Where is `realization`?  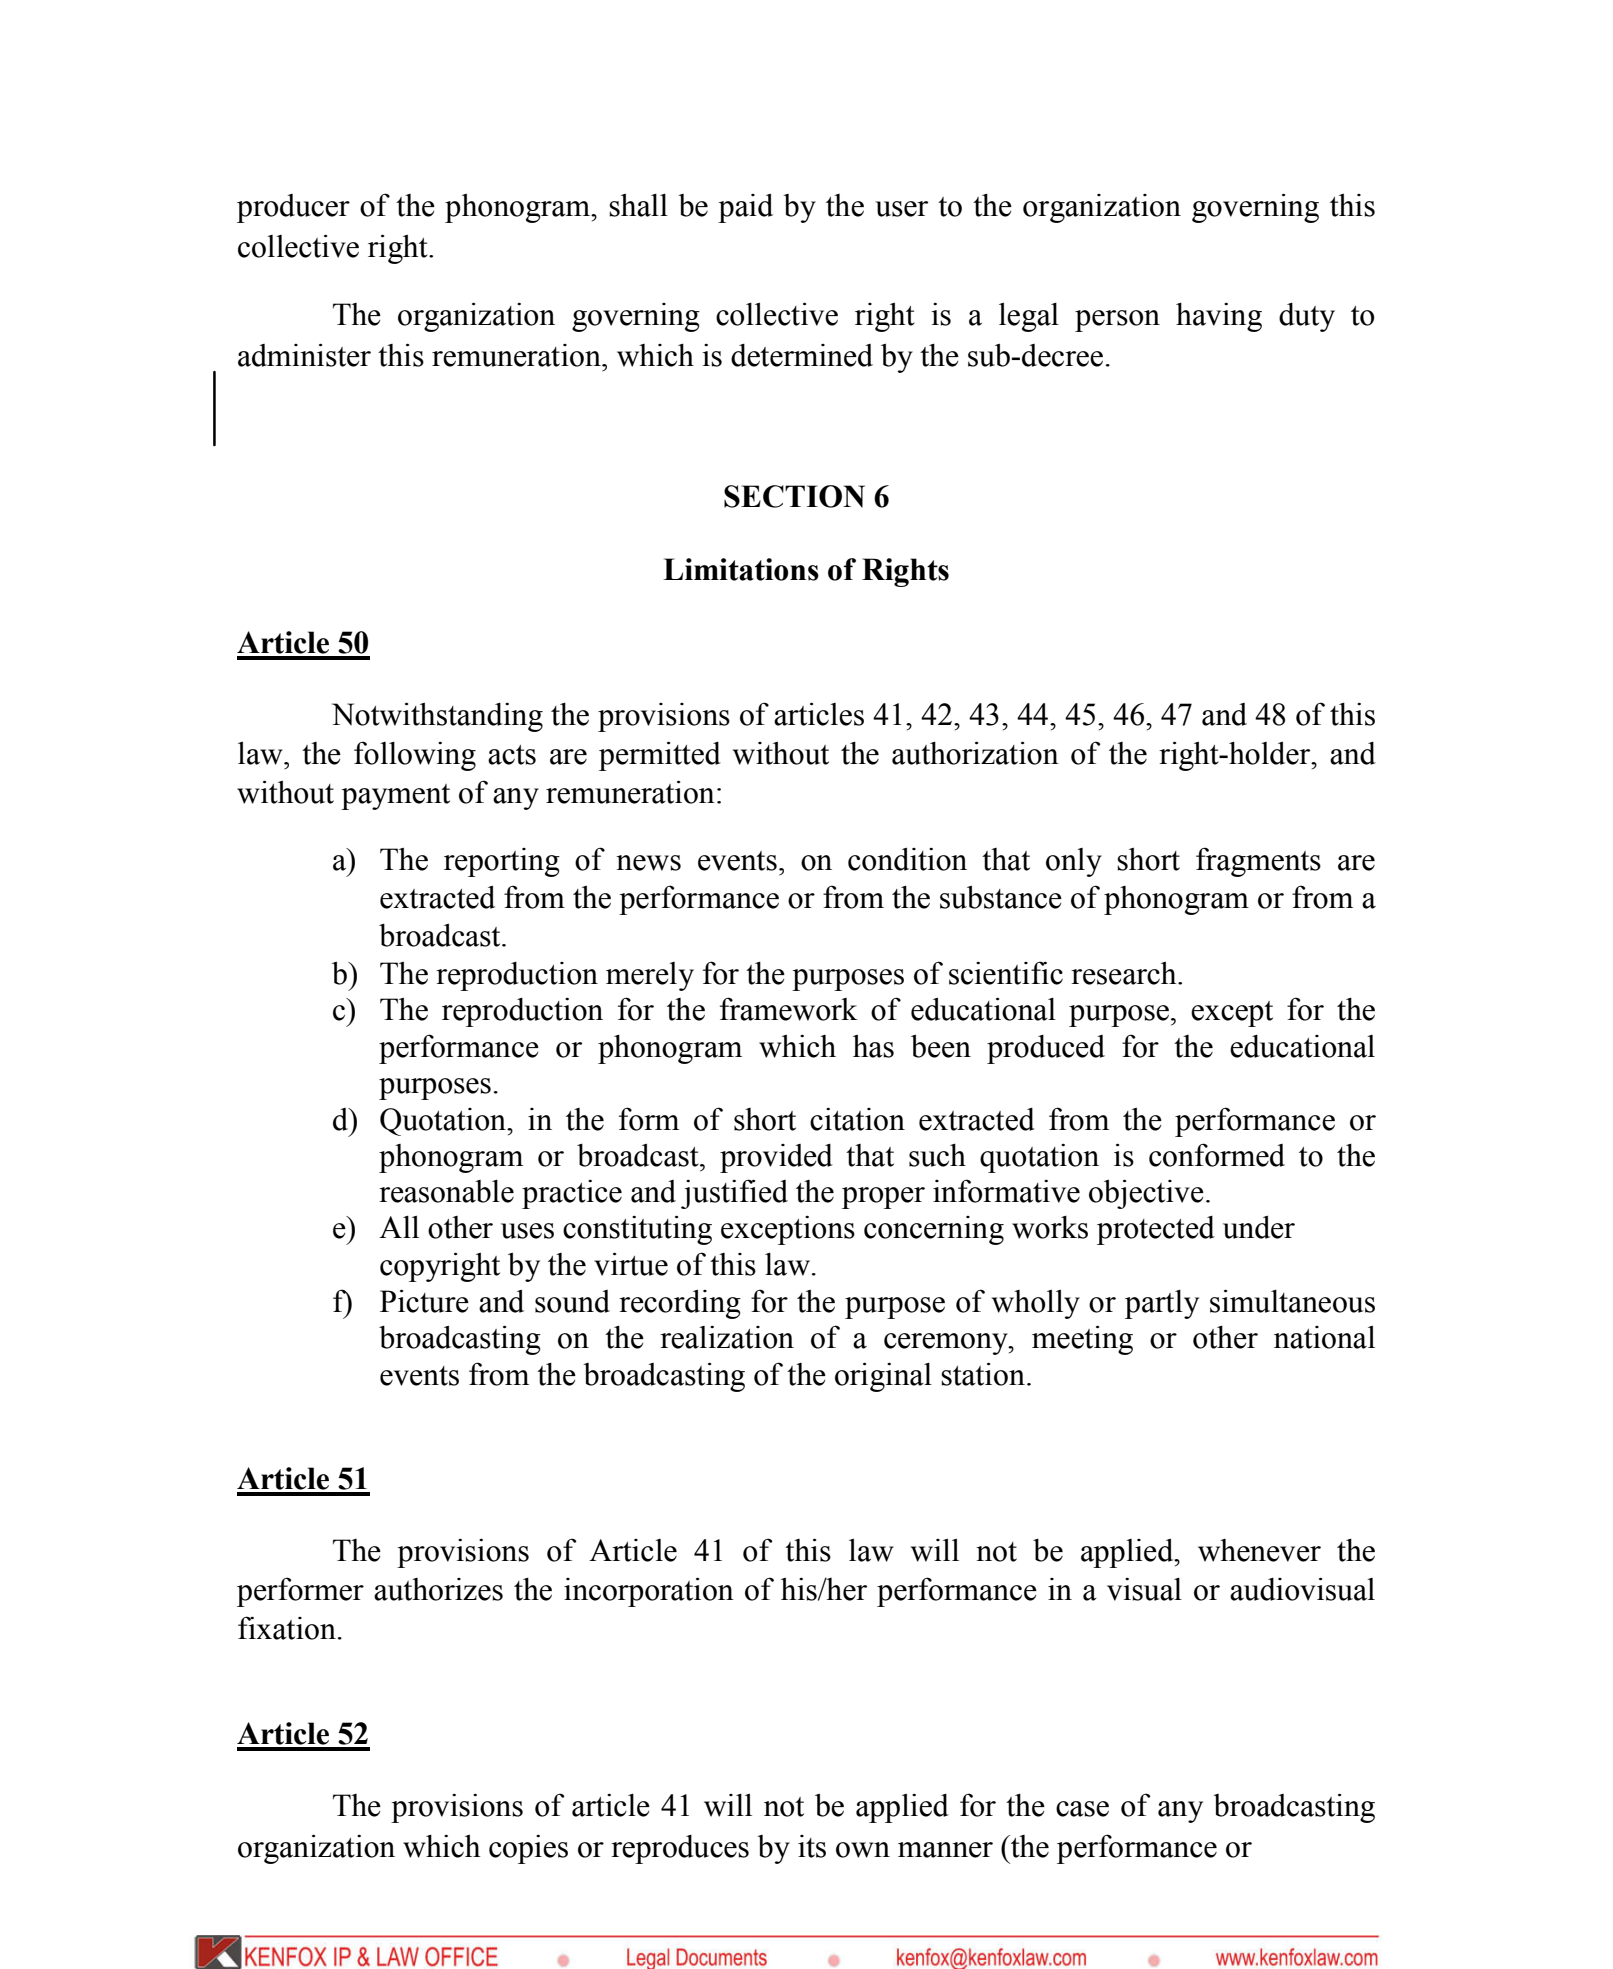 realization is located at coordinates (727, 1337).
